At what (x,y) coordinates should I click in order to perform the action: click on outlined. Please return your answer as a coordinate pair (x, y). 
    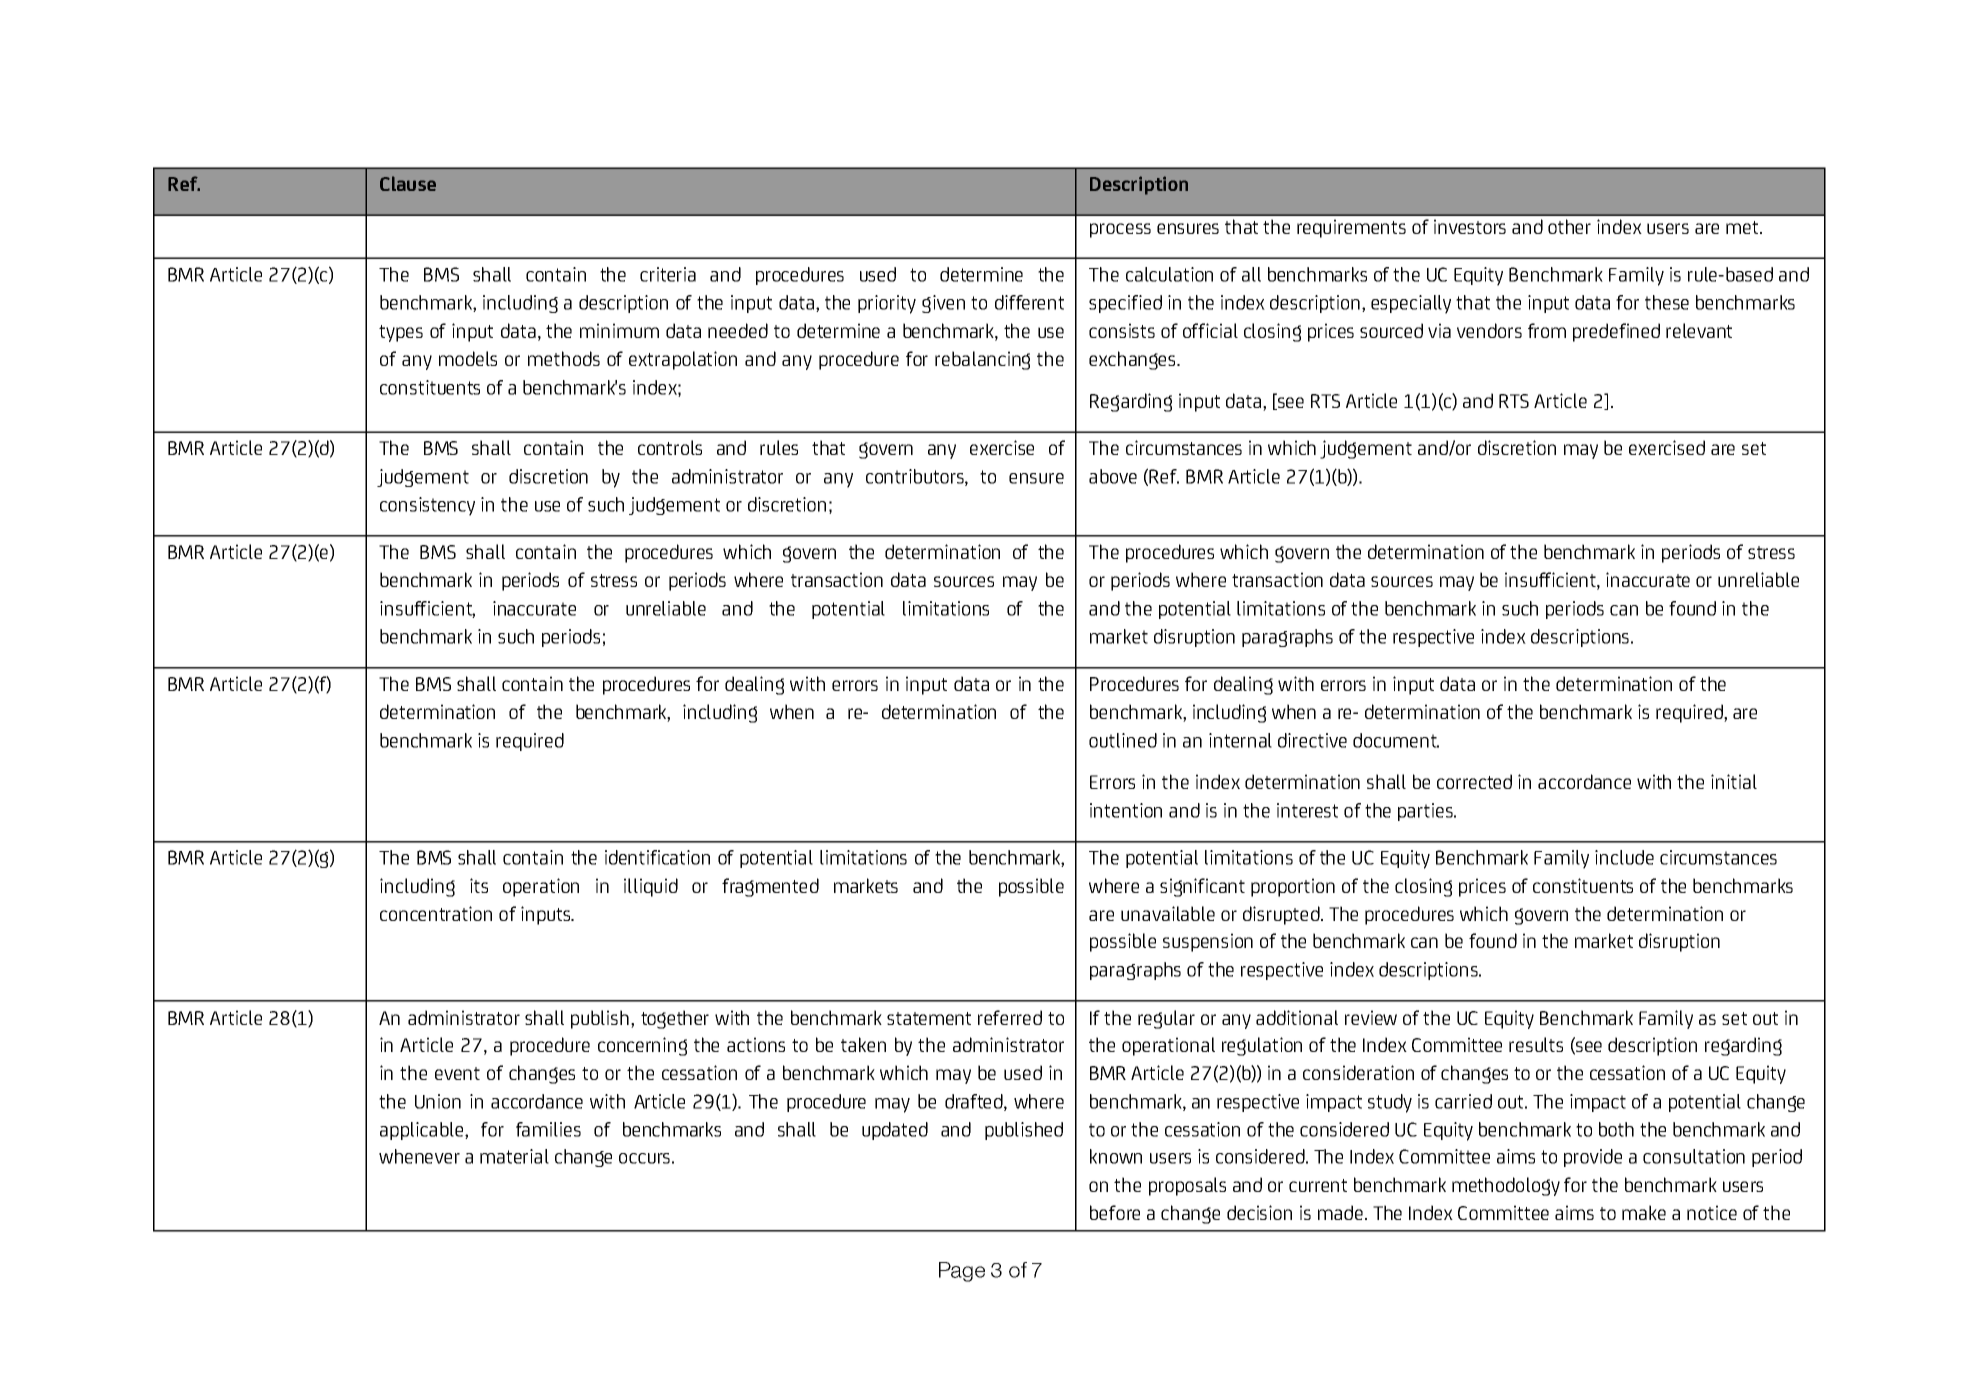
    Looking at the image, I should click on (1123, 740).
